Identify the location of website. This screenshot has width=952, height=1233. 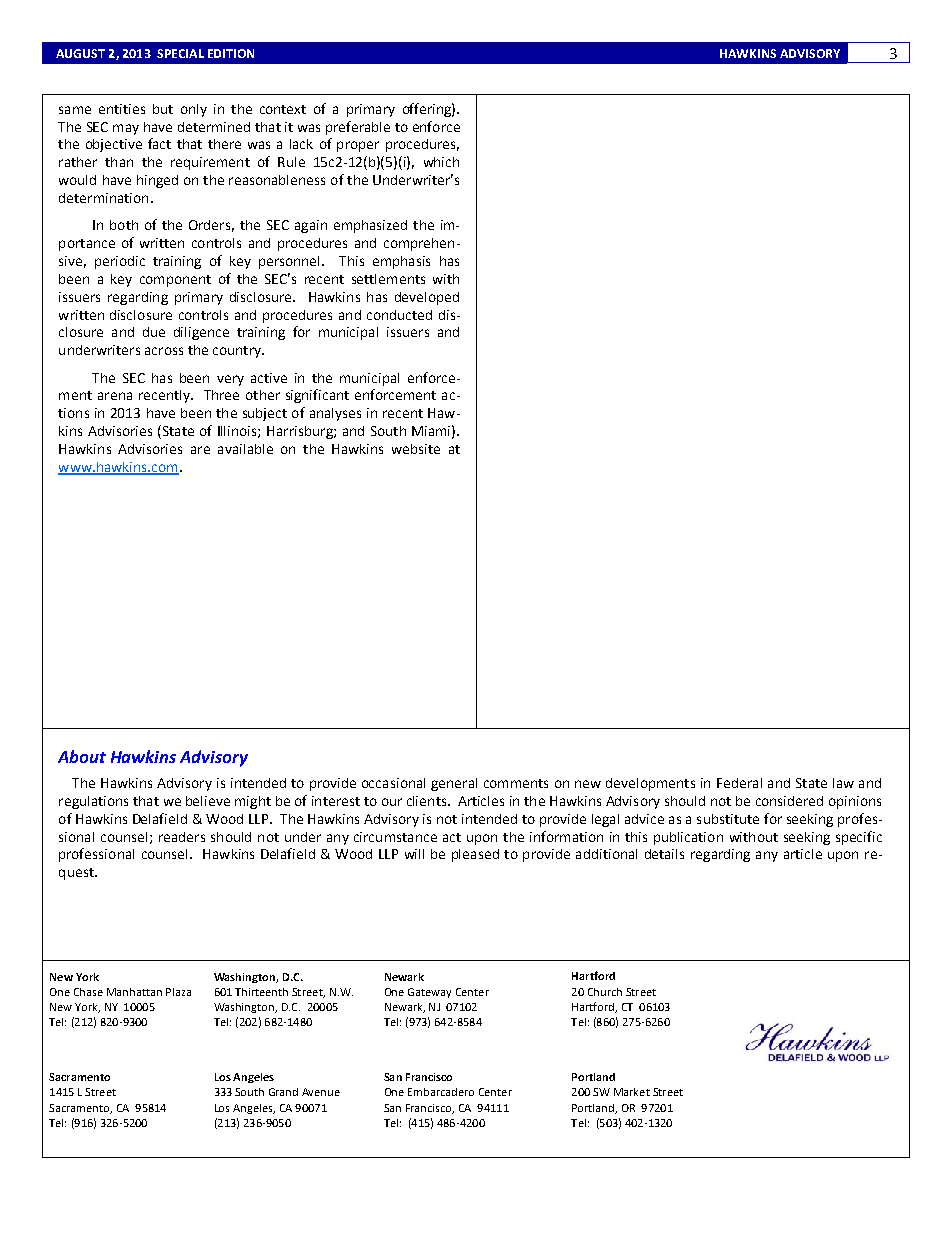
(416, 449).
